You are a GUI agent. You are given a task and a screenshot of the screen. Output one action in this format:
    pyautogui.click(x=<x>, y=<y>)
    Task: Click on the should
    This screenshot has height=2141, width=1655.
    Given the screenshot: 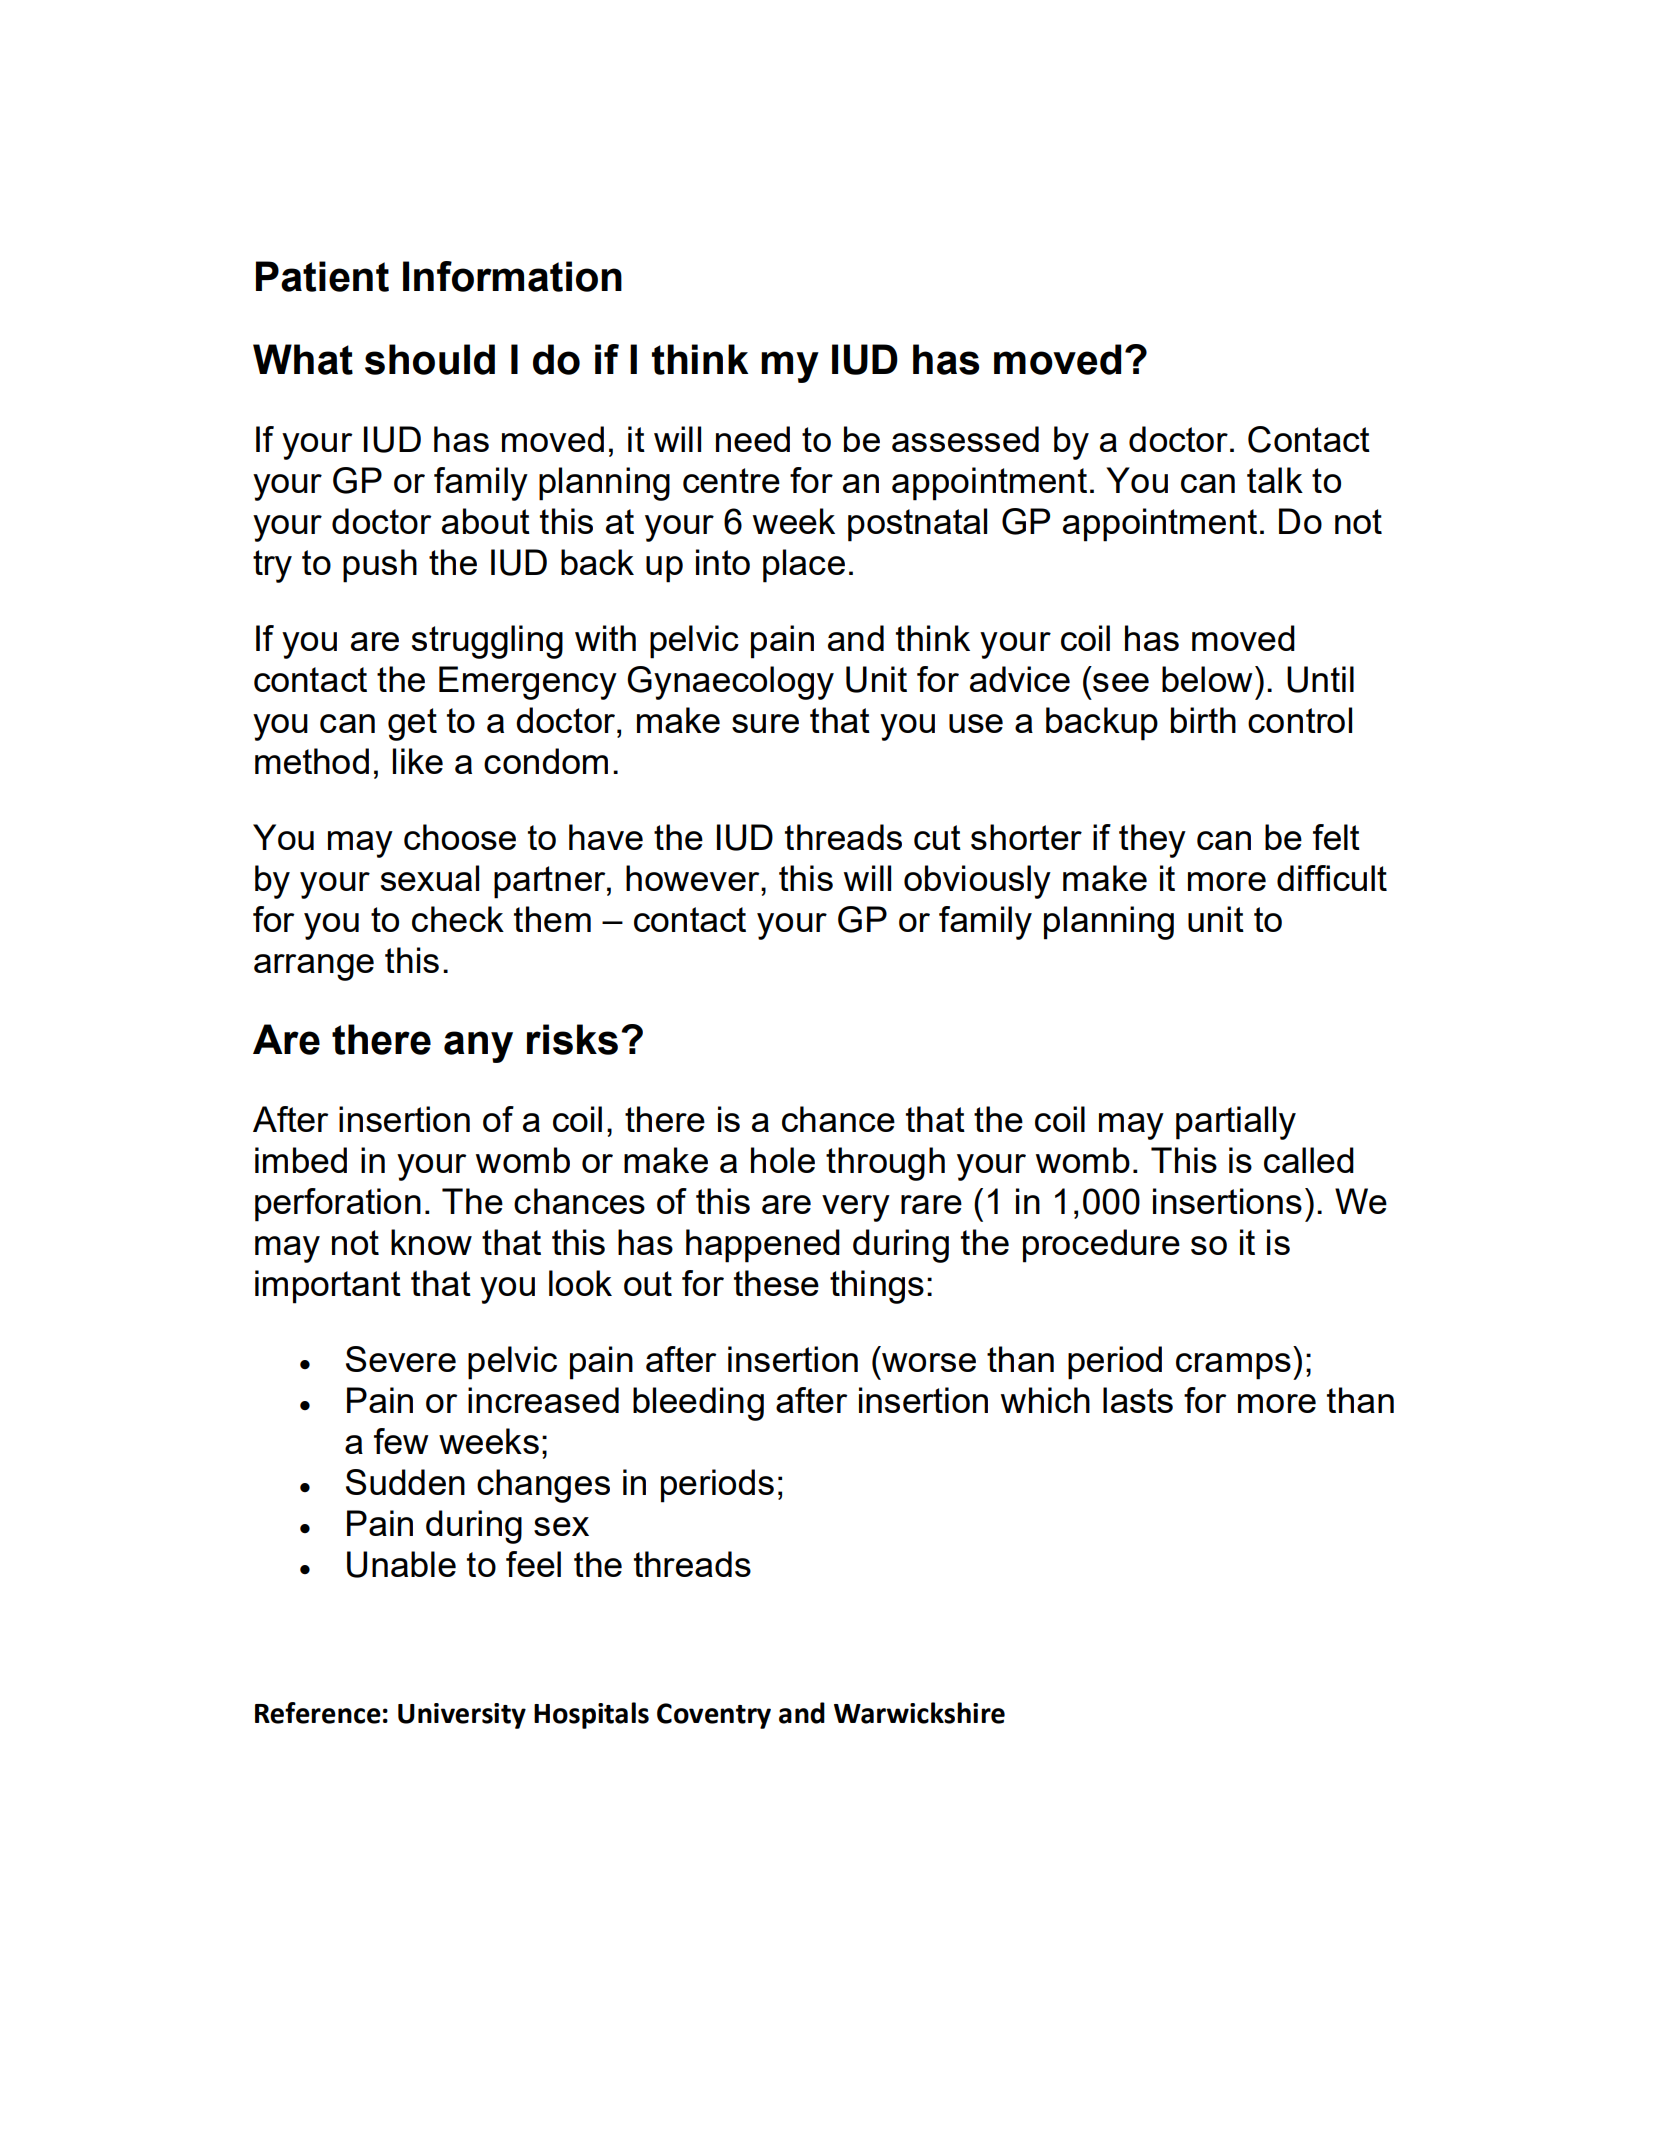 What is the action you would take?
    pyautogui.click(x=430, y=359)
